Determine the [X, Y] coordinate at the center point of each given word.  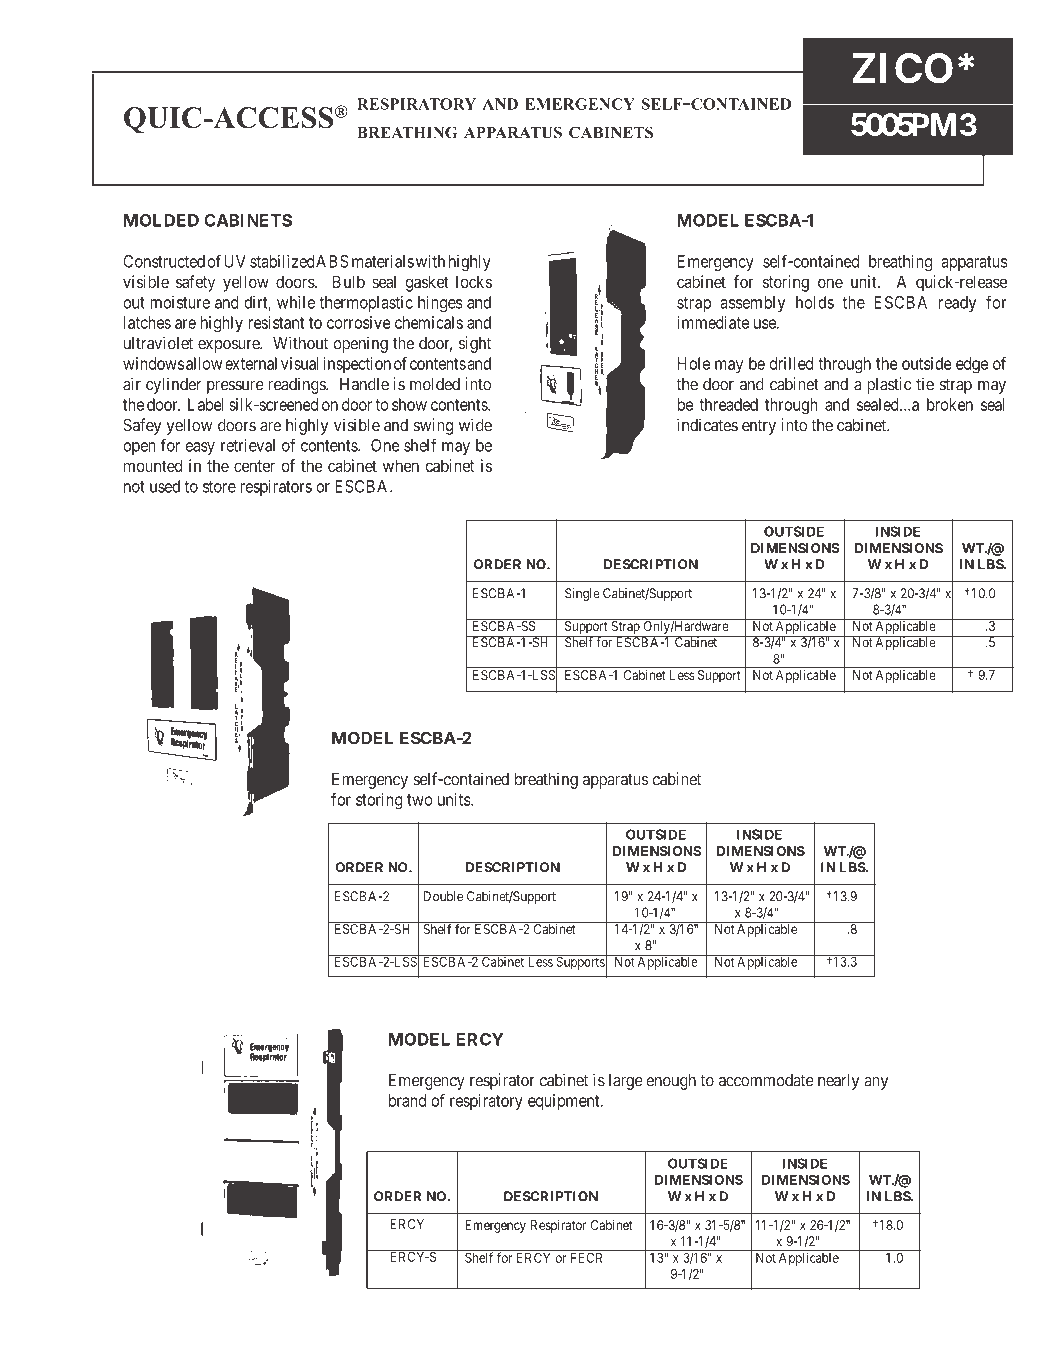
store [219, 487]
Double [443, 896]
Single [582, 594]
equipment [565, 1102]
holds [815, 302]
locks [474, 281]
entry [759, 427]
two [420, 800]
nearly [838, 1082]
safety [195, 283]
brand [407, 1100]
